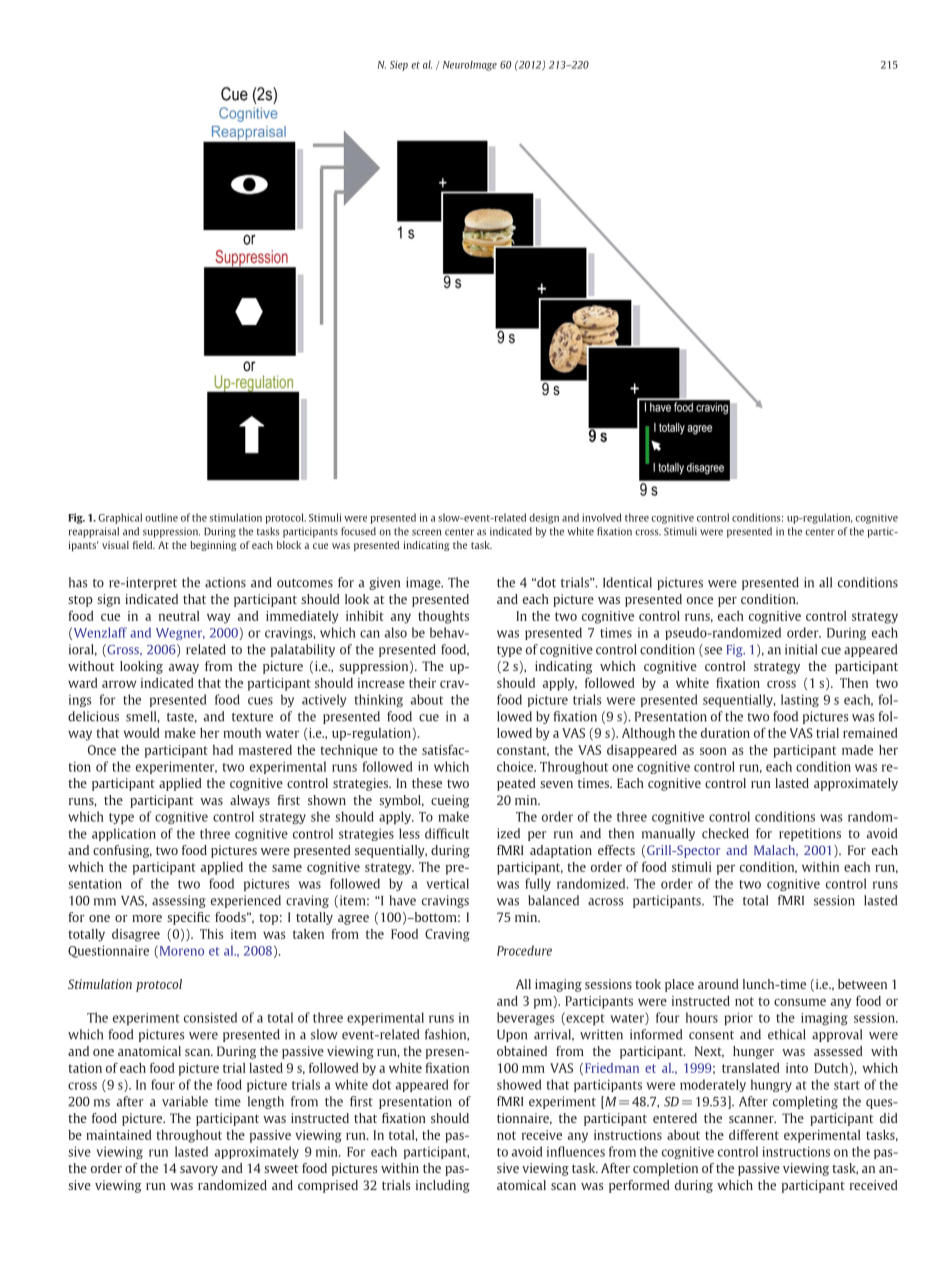 The width and height of the screenshot is (952, 1270). I want to click on savory, so click(199, 1171).
